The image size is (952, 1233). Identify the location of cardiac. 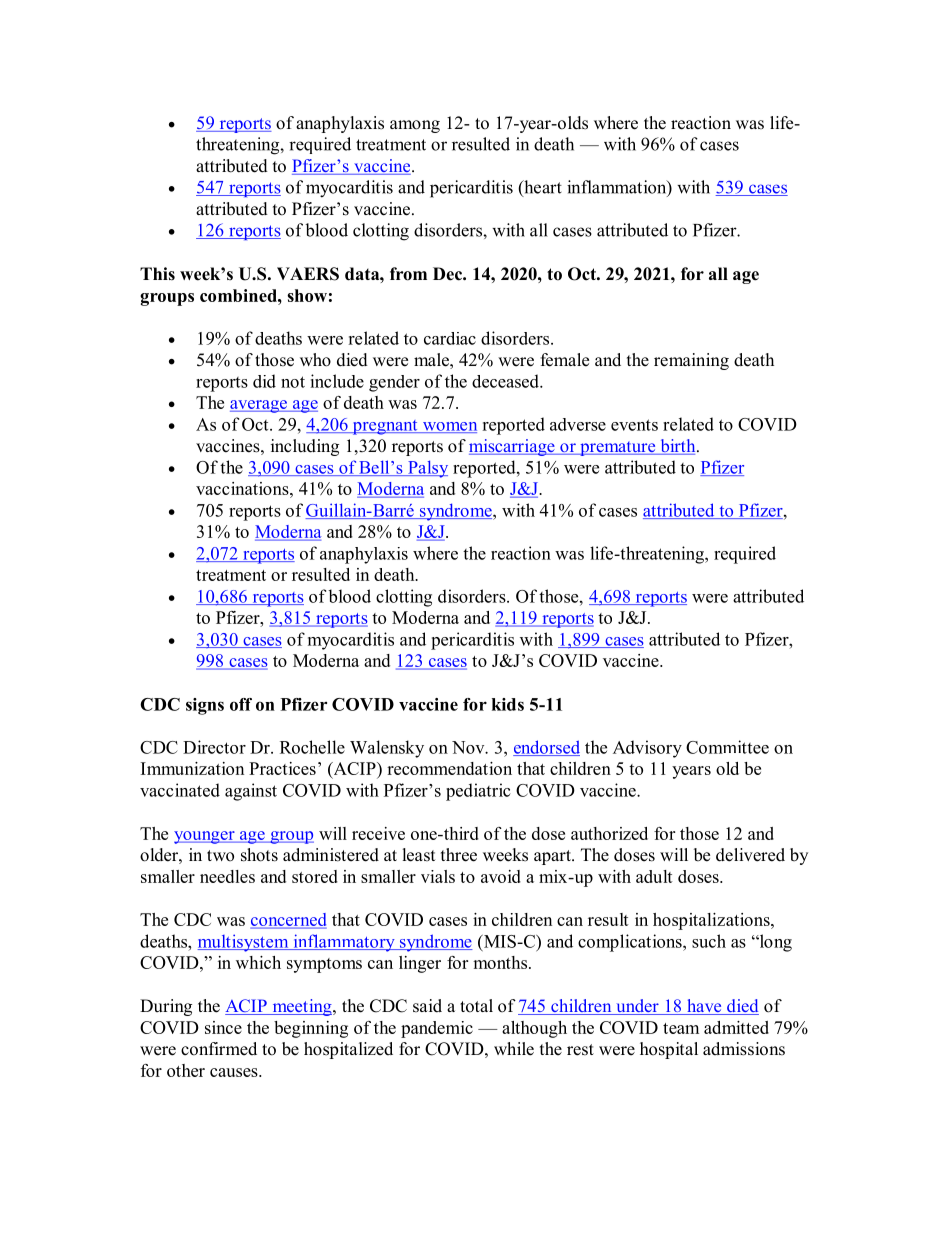
(450, 338).
